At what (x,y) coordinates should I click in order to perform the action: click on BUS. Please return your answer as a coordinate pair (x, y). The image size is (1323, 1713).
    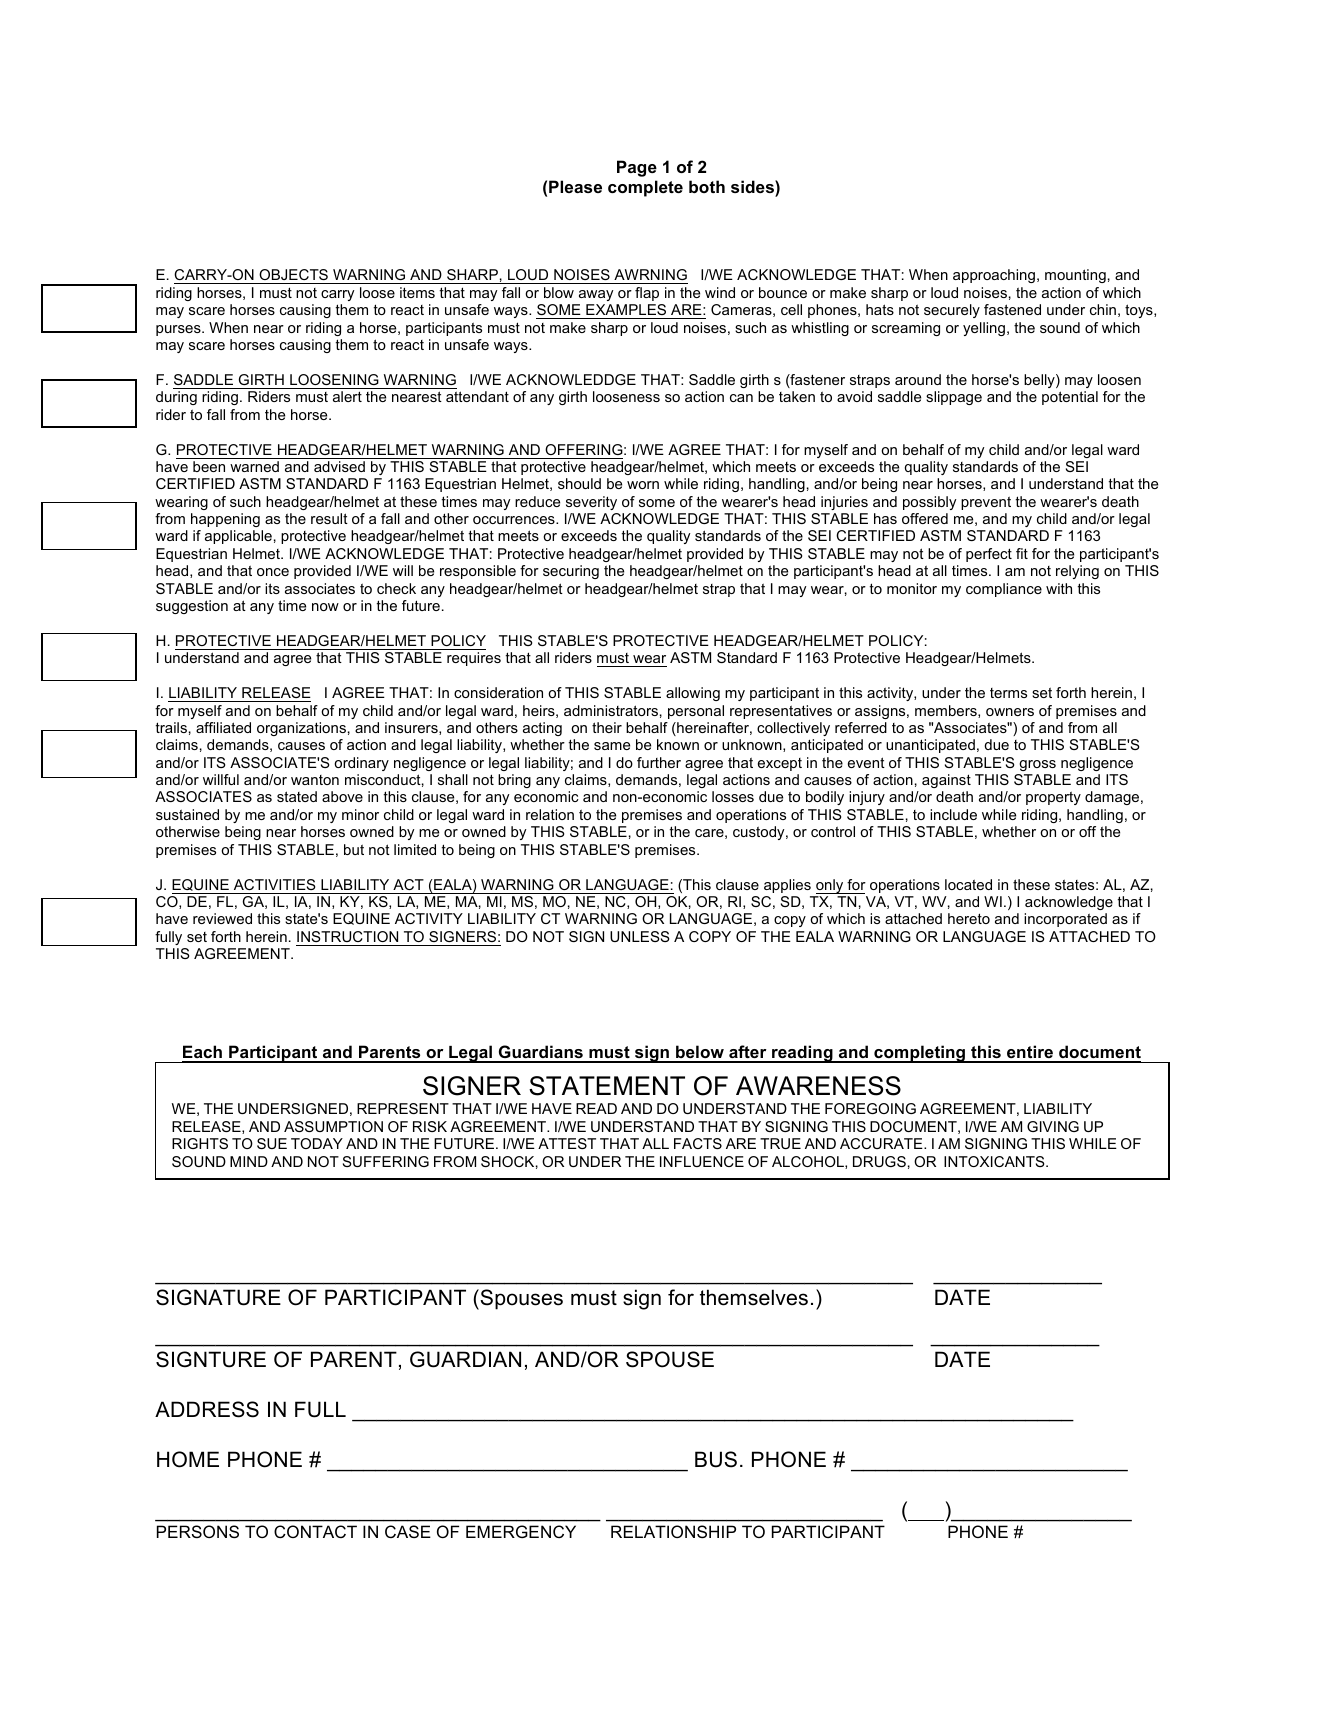
    Looking at the image, I should click on (716, 1459).
